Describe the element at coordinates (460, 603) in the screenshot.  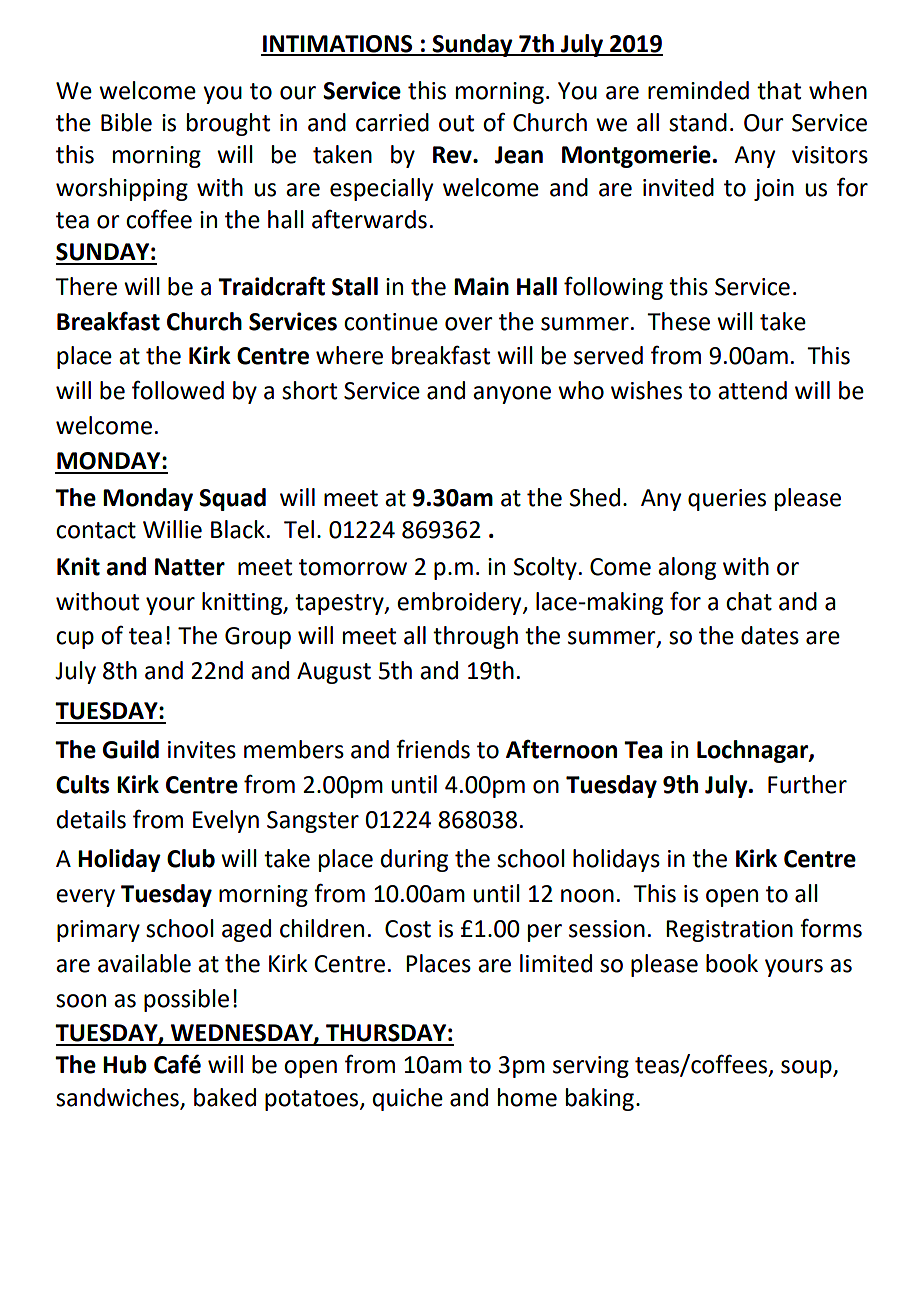
I see `embroidery` at that location.
